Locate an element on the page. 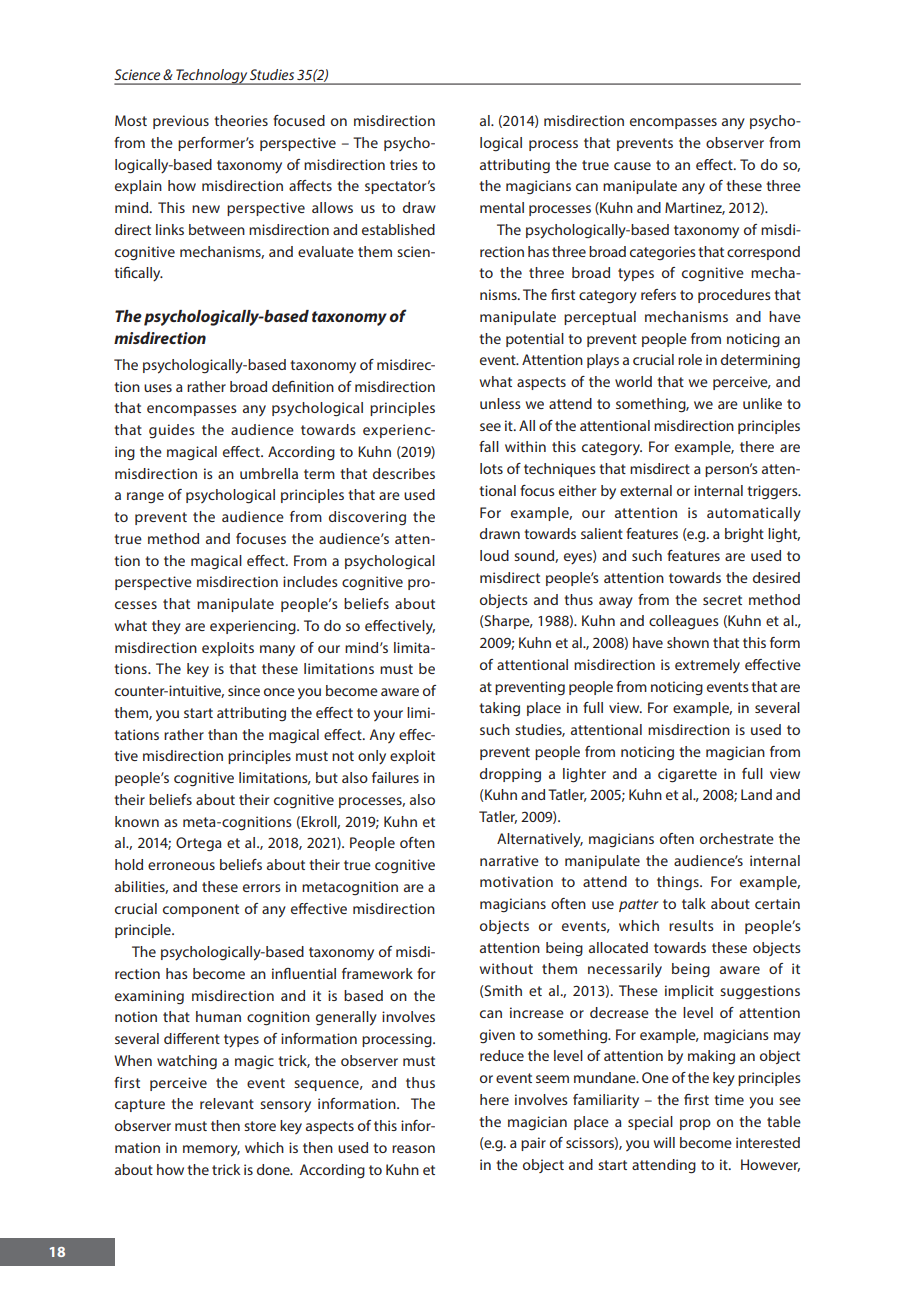  Ortega is located at coordinates (199, 844).
